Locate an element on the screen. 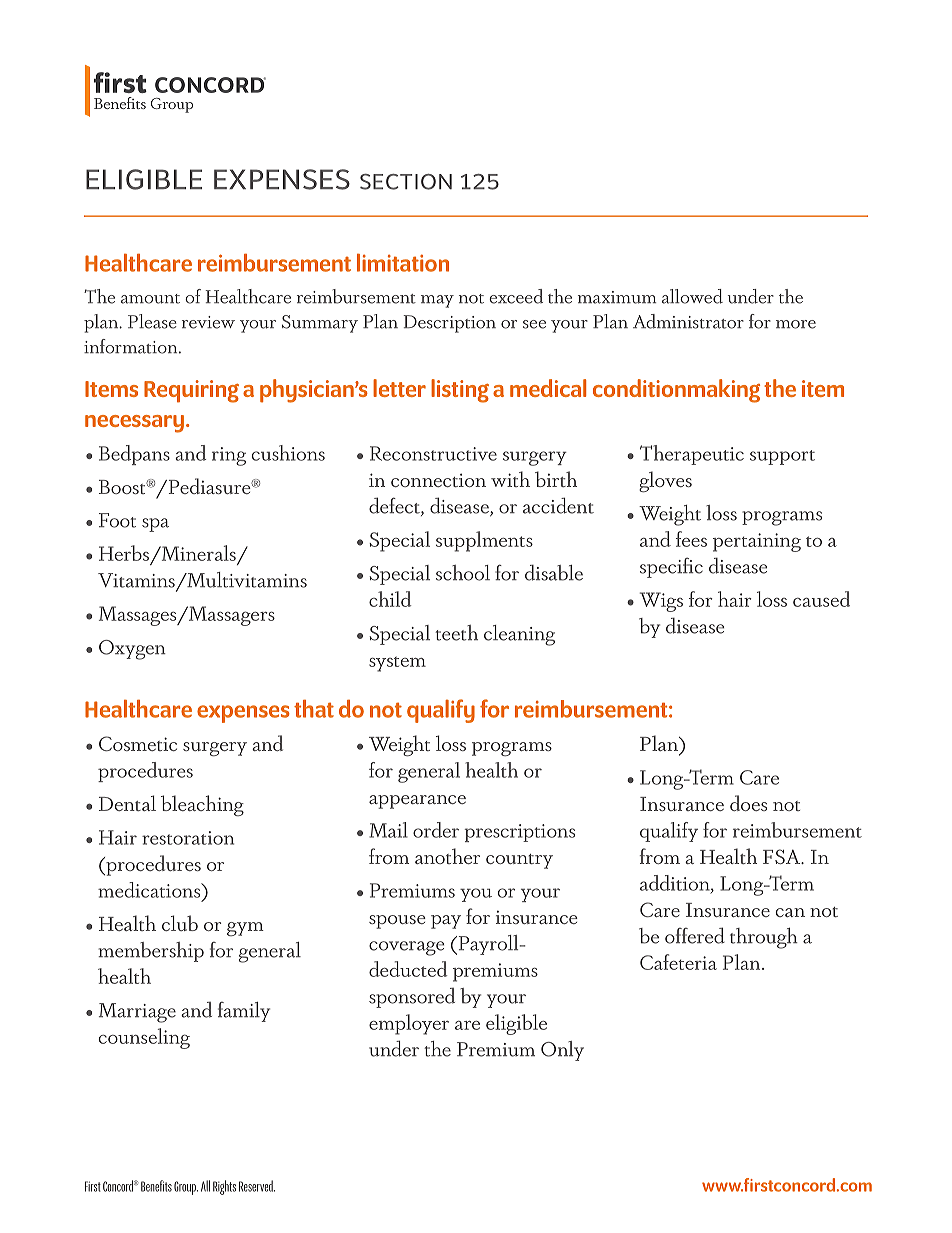 The width and height of the screenshot is (952, 1233). allowed is located at coordinates (692, 296).
